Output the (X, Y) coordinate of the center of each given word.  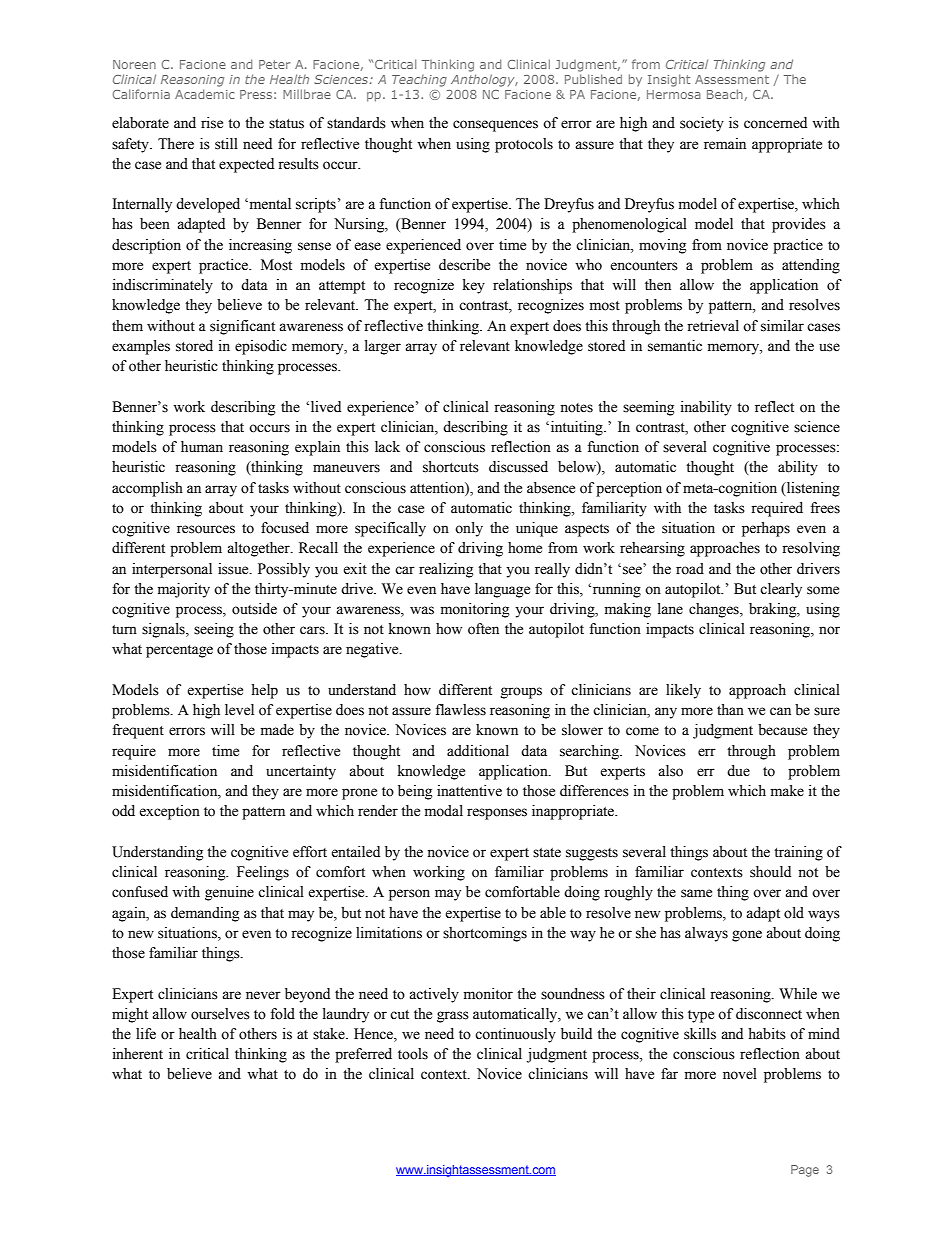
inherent (138, 1054)
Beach (725, 94)
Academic (205, 94)
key (474, 286)
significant (242, 327)
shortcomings (485, 934)
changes (715, 610)
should (770, 872)
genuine (229, 893)
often (483, 629)
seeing (214, 630)
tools (413, 1054)
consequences (495, 126)
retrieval (713, 326)
